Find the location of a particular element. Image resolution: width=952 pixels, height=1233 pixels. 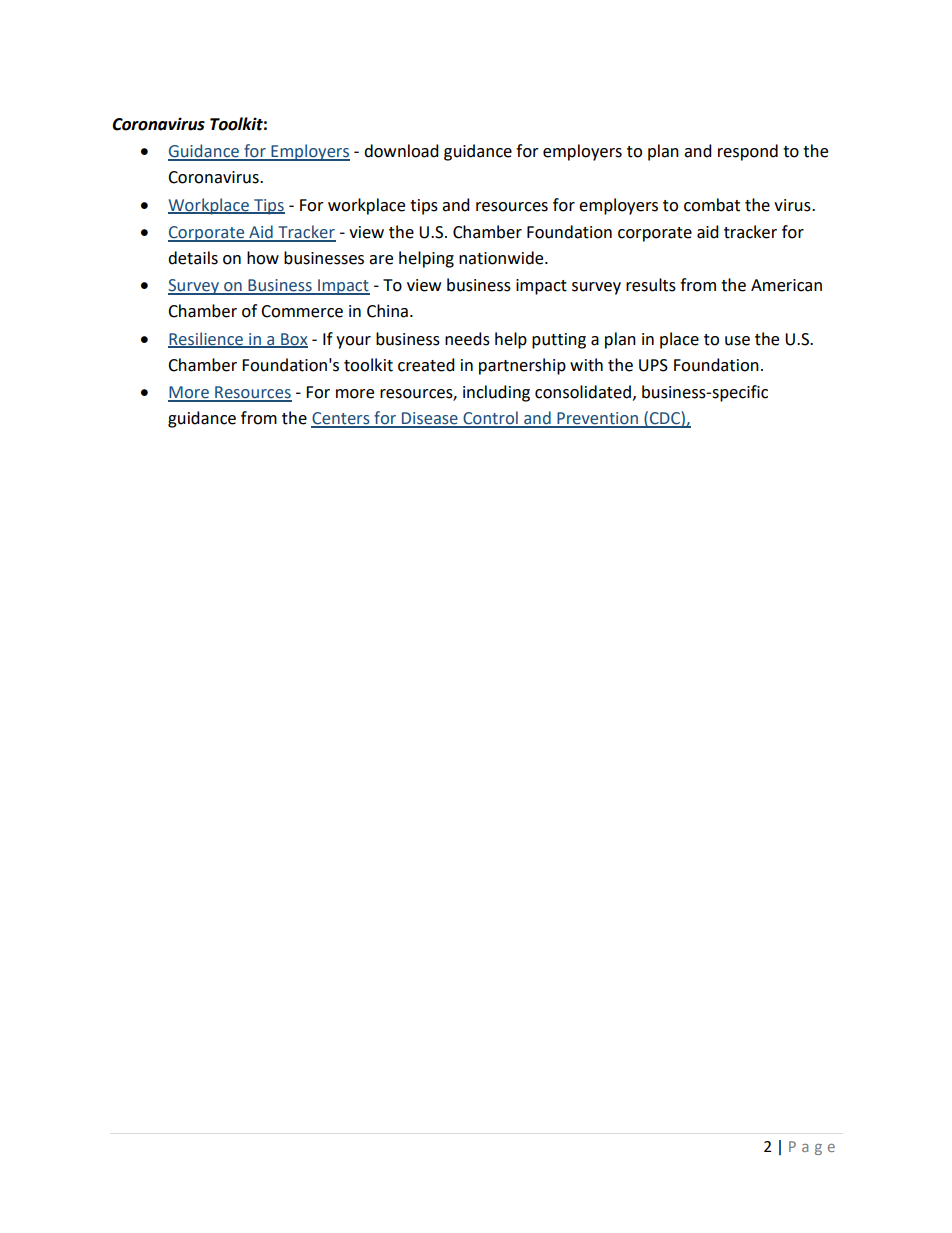

nationwide is located at coordinates (502, 258).
